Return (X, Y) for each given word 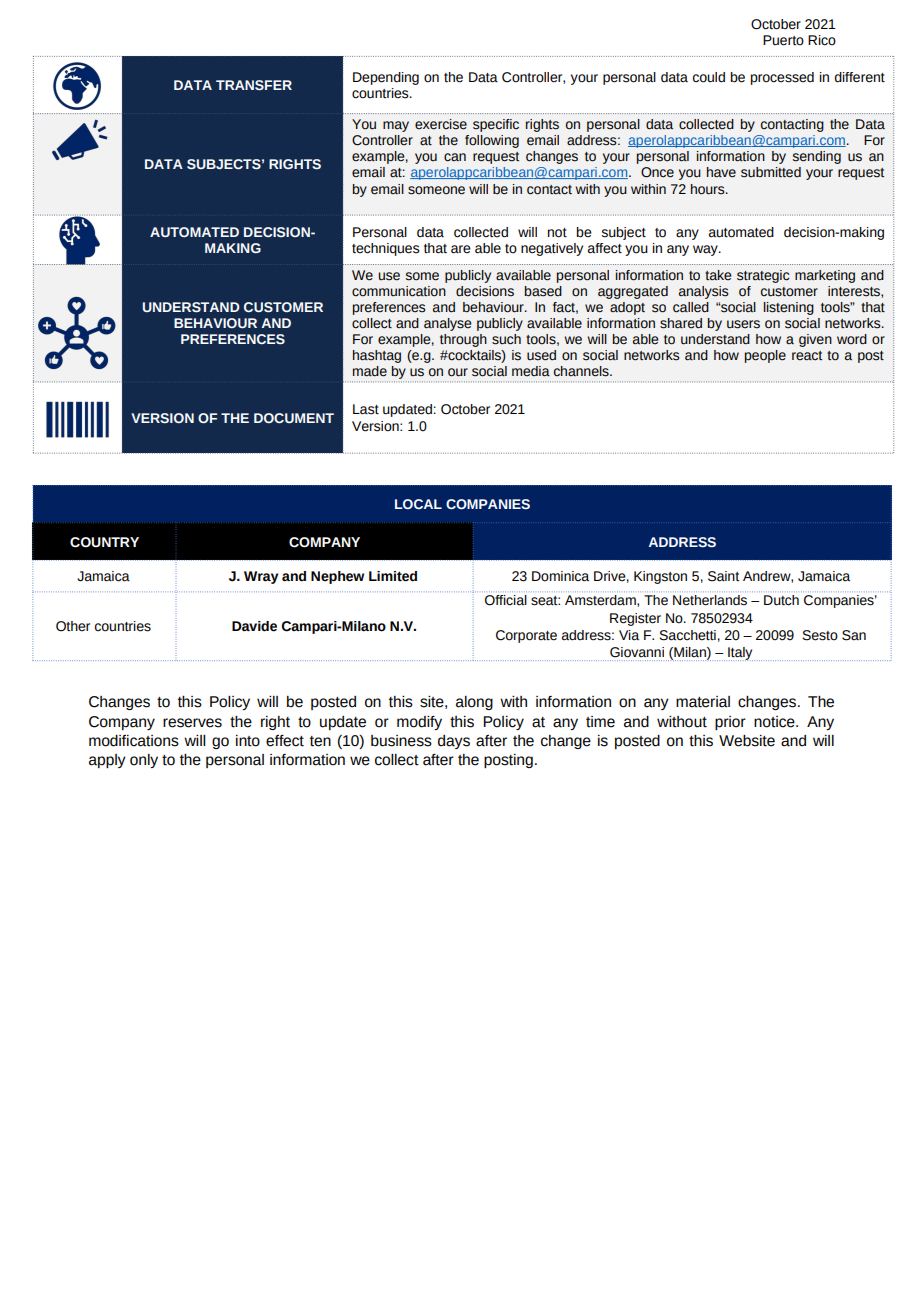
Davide (254, 626)
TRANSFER (254, 85)
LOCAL (418, 504)
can (455, 157)
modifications (134, 741)
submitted (771, 172)
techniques (386, 249)
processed (782, 78)
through (463, 340)
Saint (723, 576)
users (743, 324)
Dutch (781, 600)
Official (506, 600)
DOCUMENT (294, 418)
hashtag (377, 356)
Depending (386, 78)
